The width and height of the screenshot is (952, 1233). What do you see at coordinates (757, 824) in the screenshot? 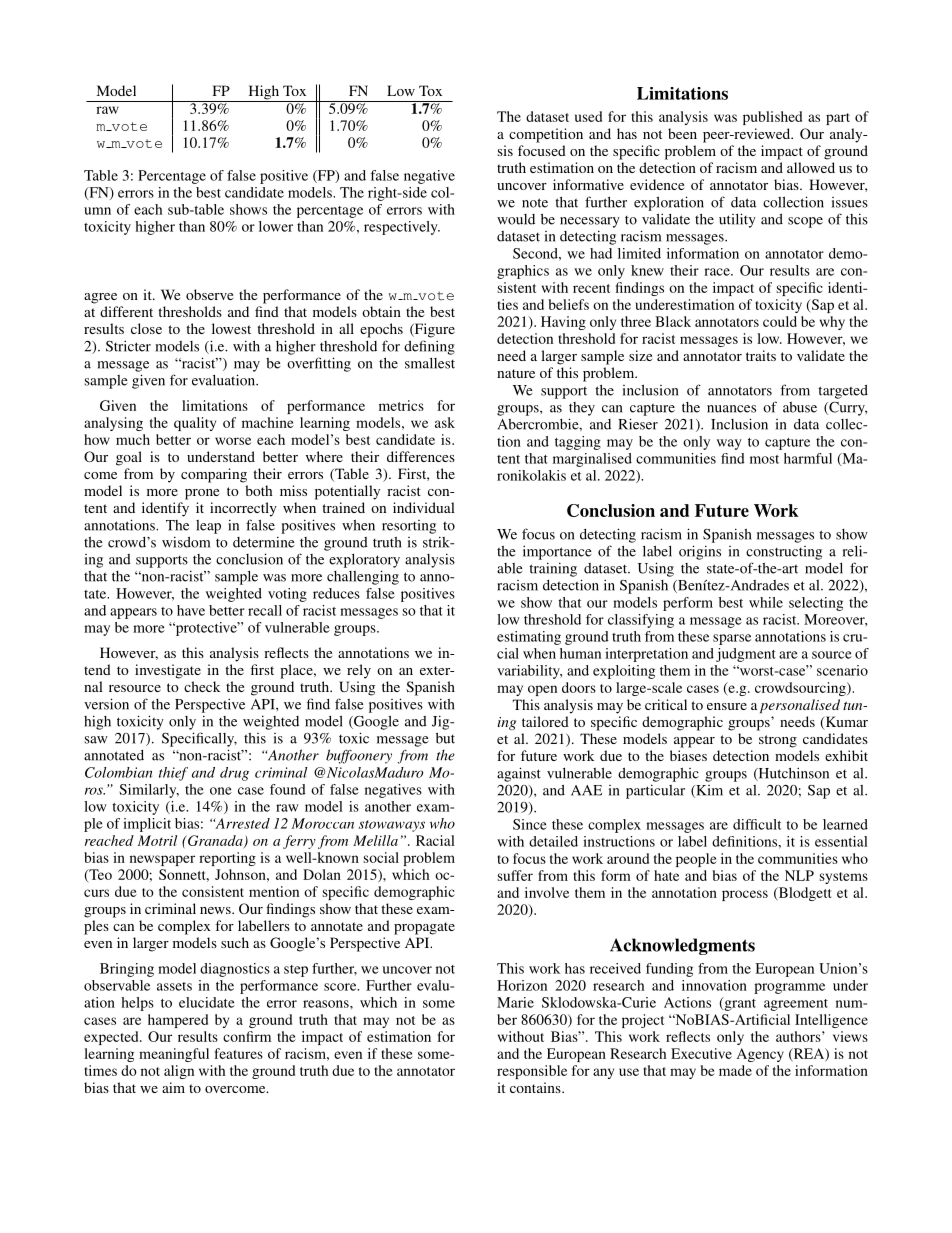
I see `difficult` at bounding box center [757, 824].
